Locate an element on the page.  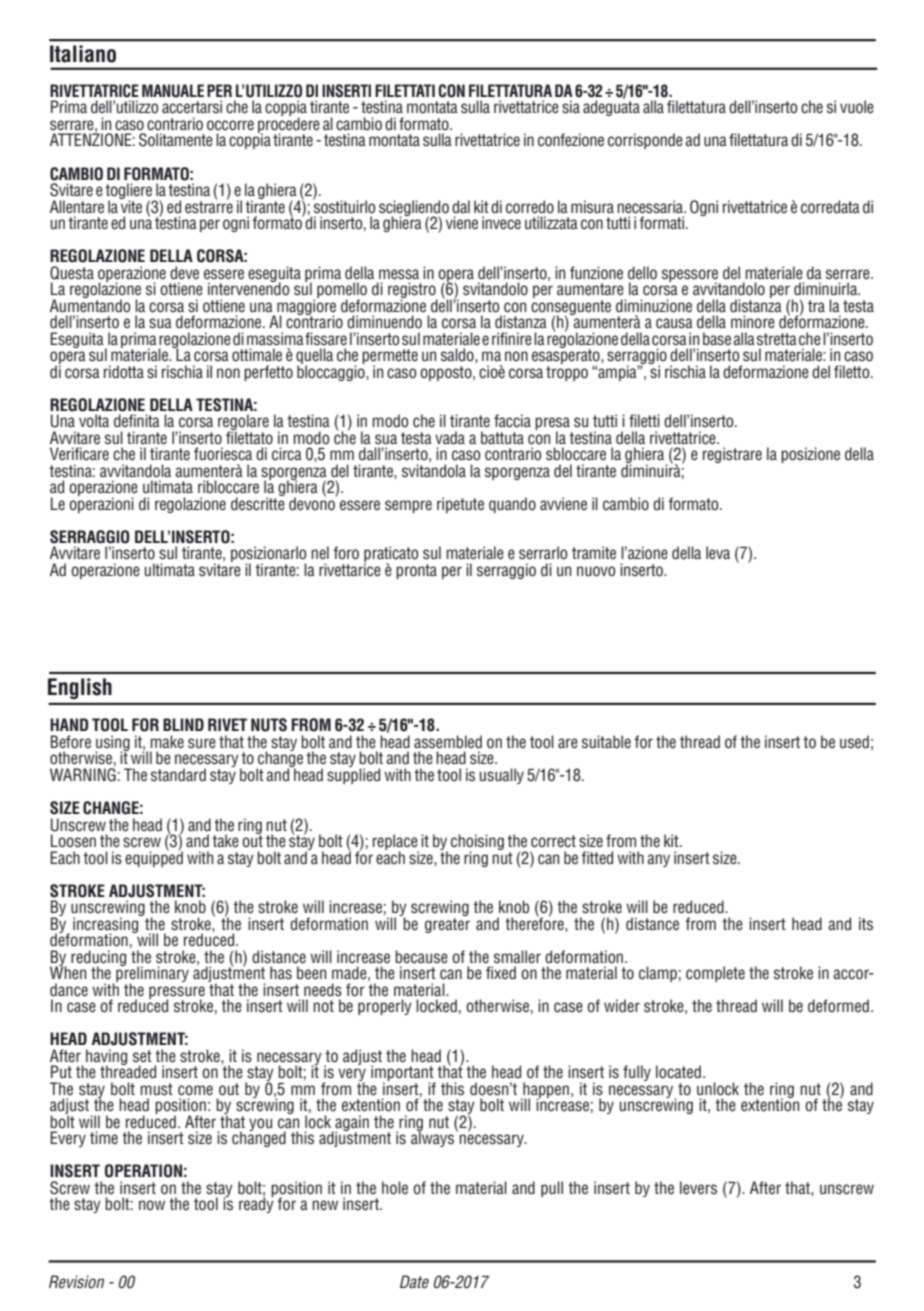
now is located at coordinates (152, 1205).
